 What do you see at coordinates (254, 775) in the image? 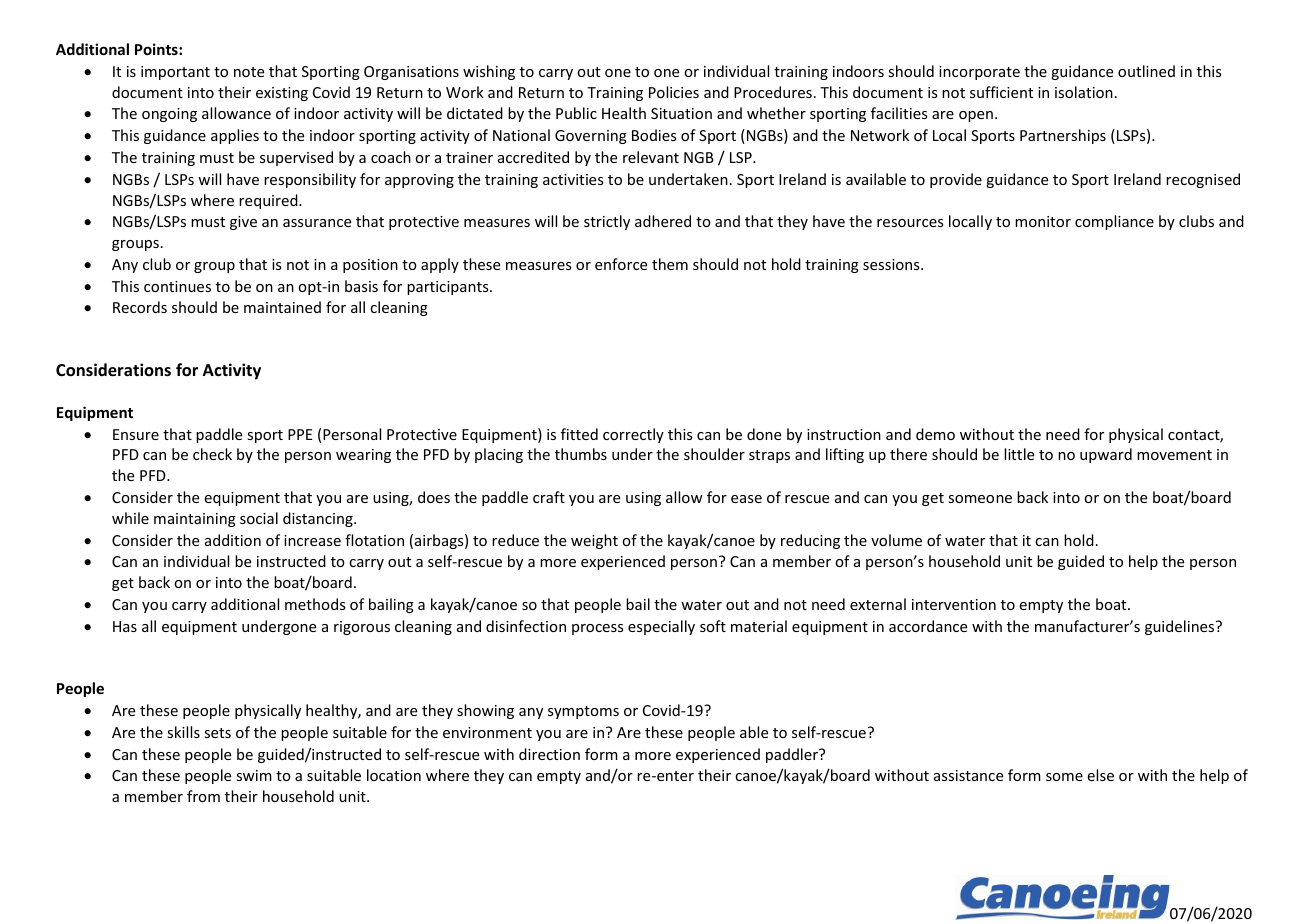
I see `swim` at bounding box center [254, 775].
